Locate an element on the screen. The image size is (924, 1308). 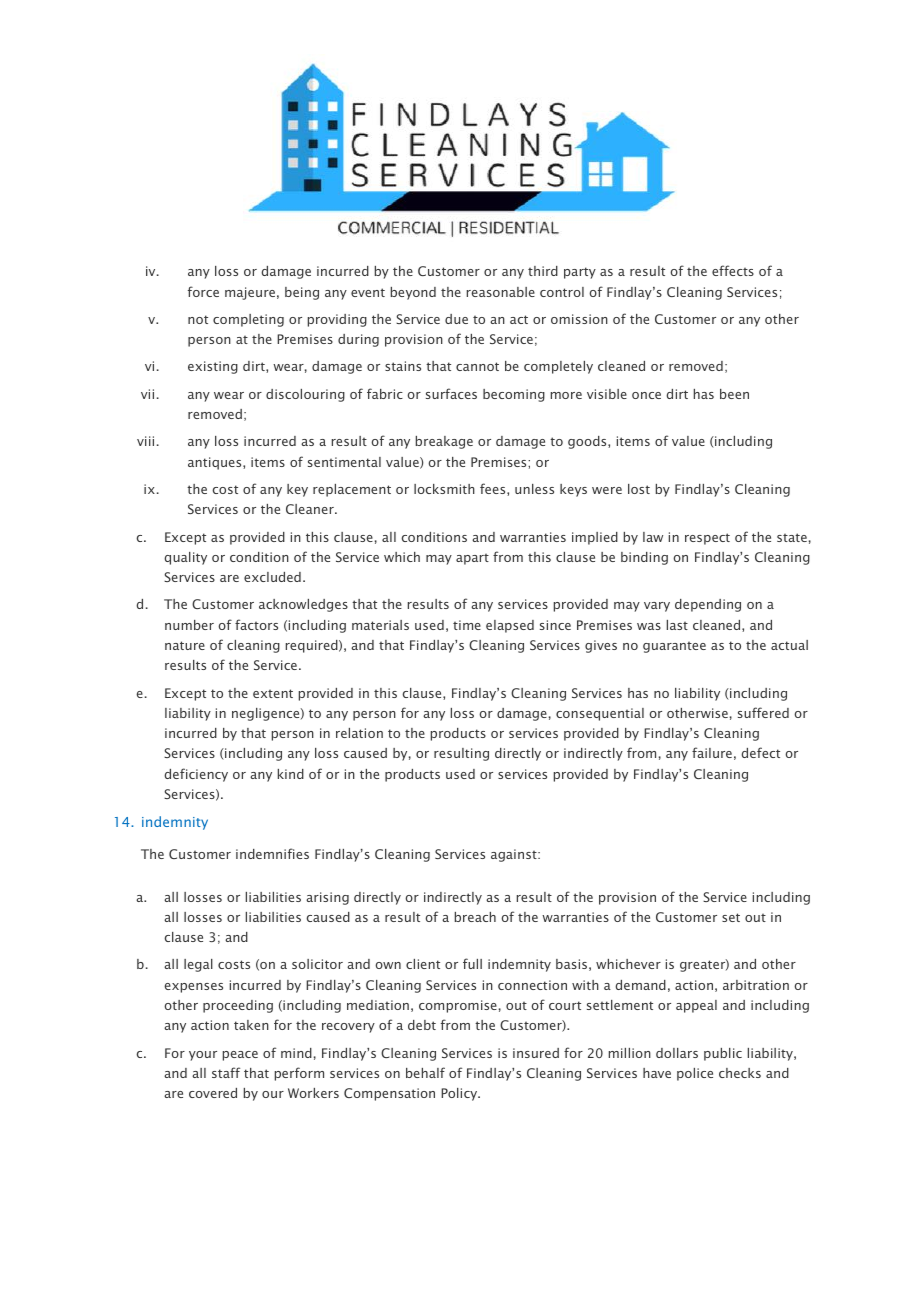
staff is located at coordinates (226, 1072).
